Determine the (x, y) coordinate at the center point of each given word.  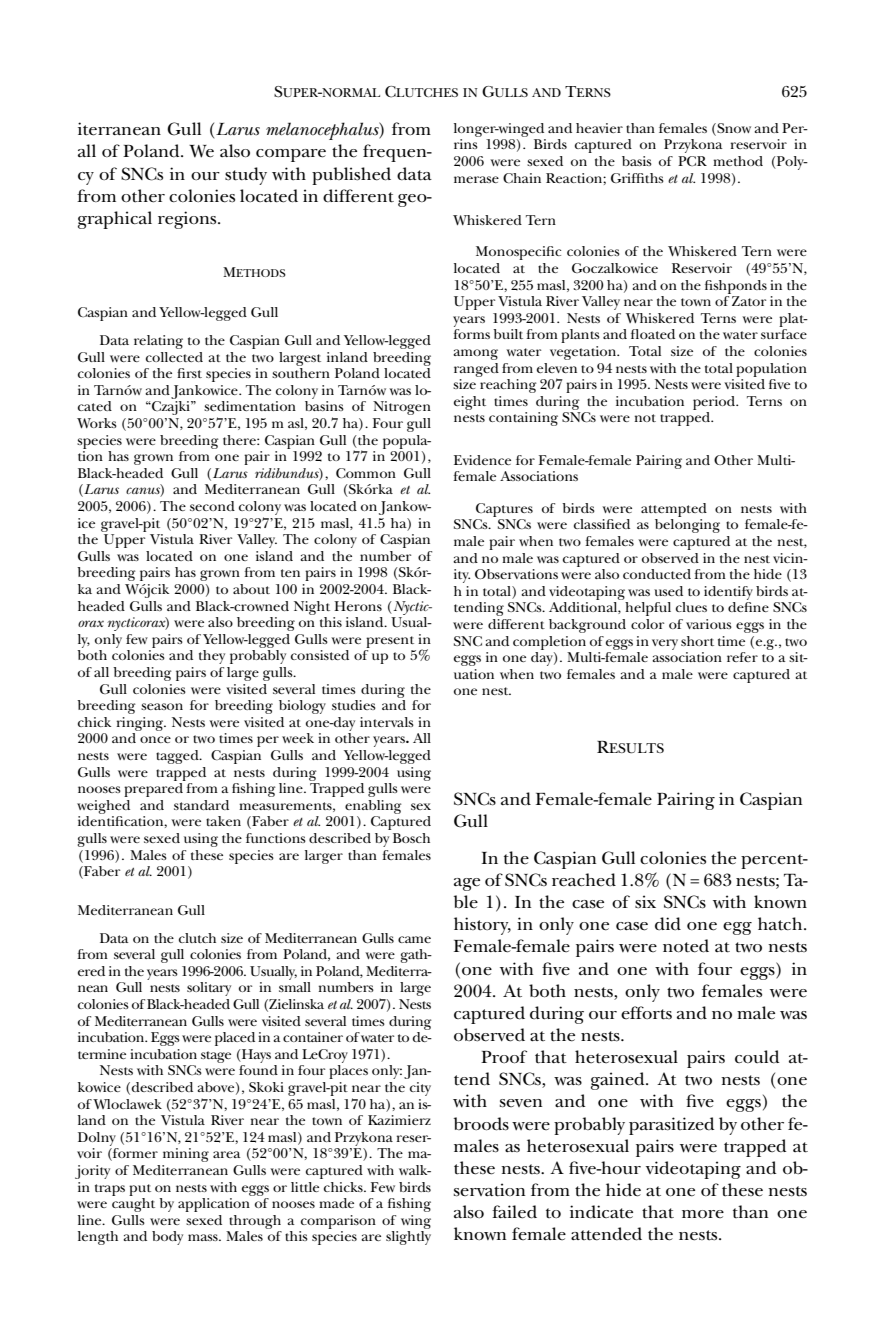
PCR (692, 161)
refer (742, 657)
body (167, 1238)
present (390, 642)
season (162, 706)
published (351, 176)
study (246, 176)
